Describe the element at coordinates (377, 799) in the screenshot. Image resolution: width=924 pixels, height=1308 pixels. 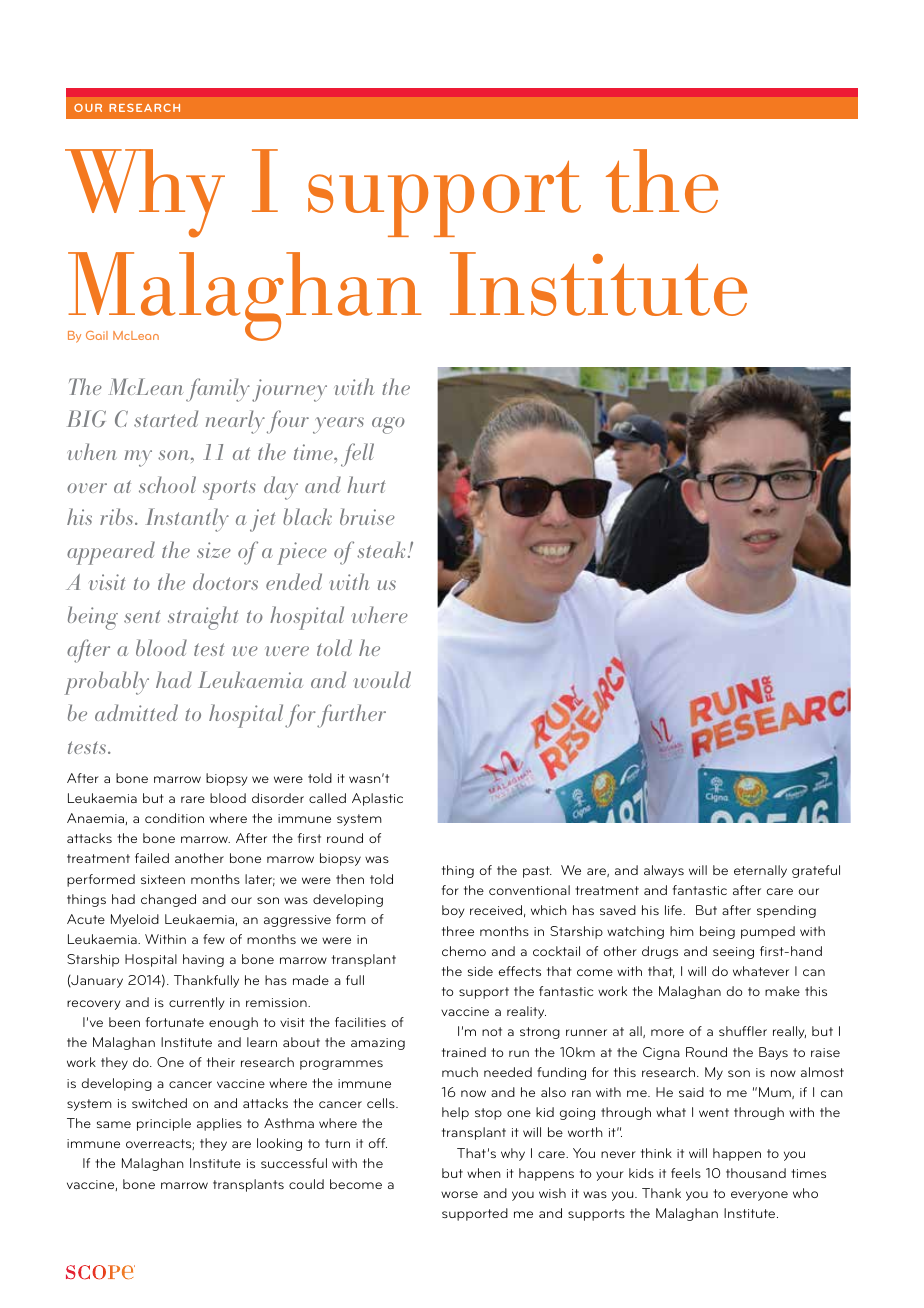
I see `Aplastic` at that location.
